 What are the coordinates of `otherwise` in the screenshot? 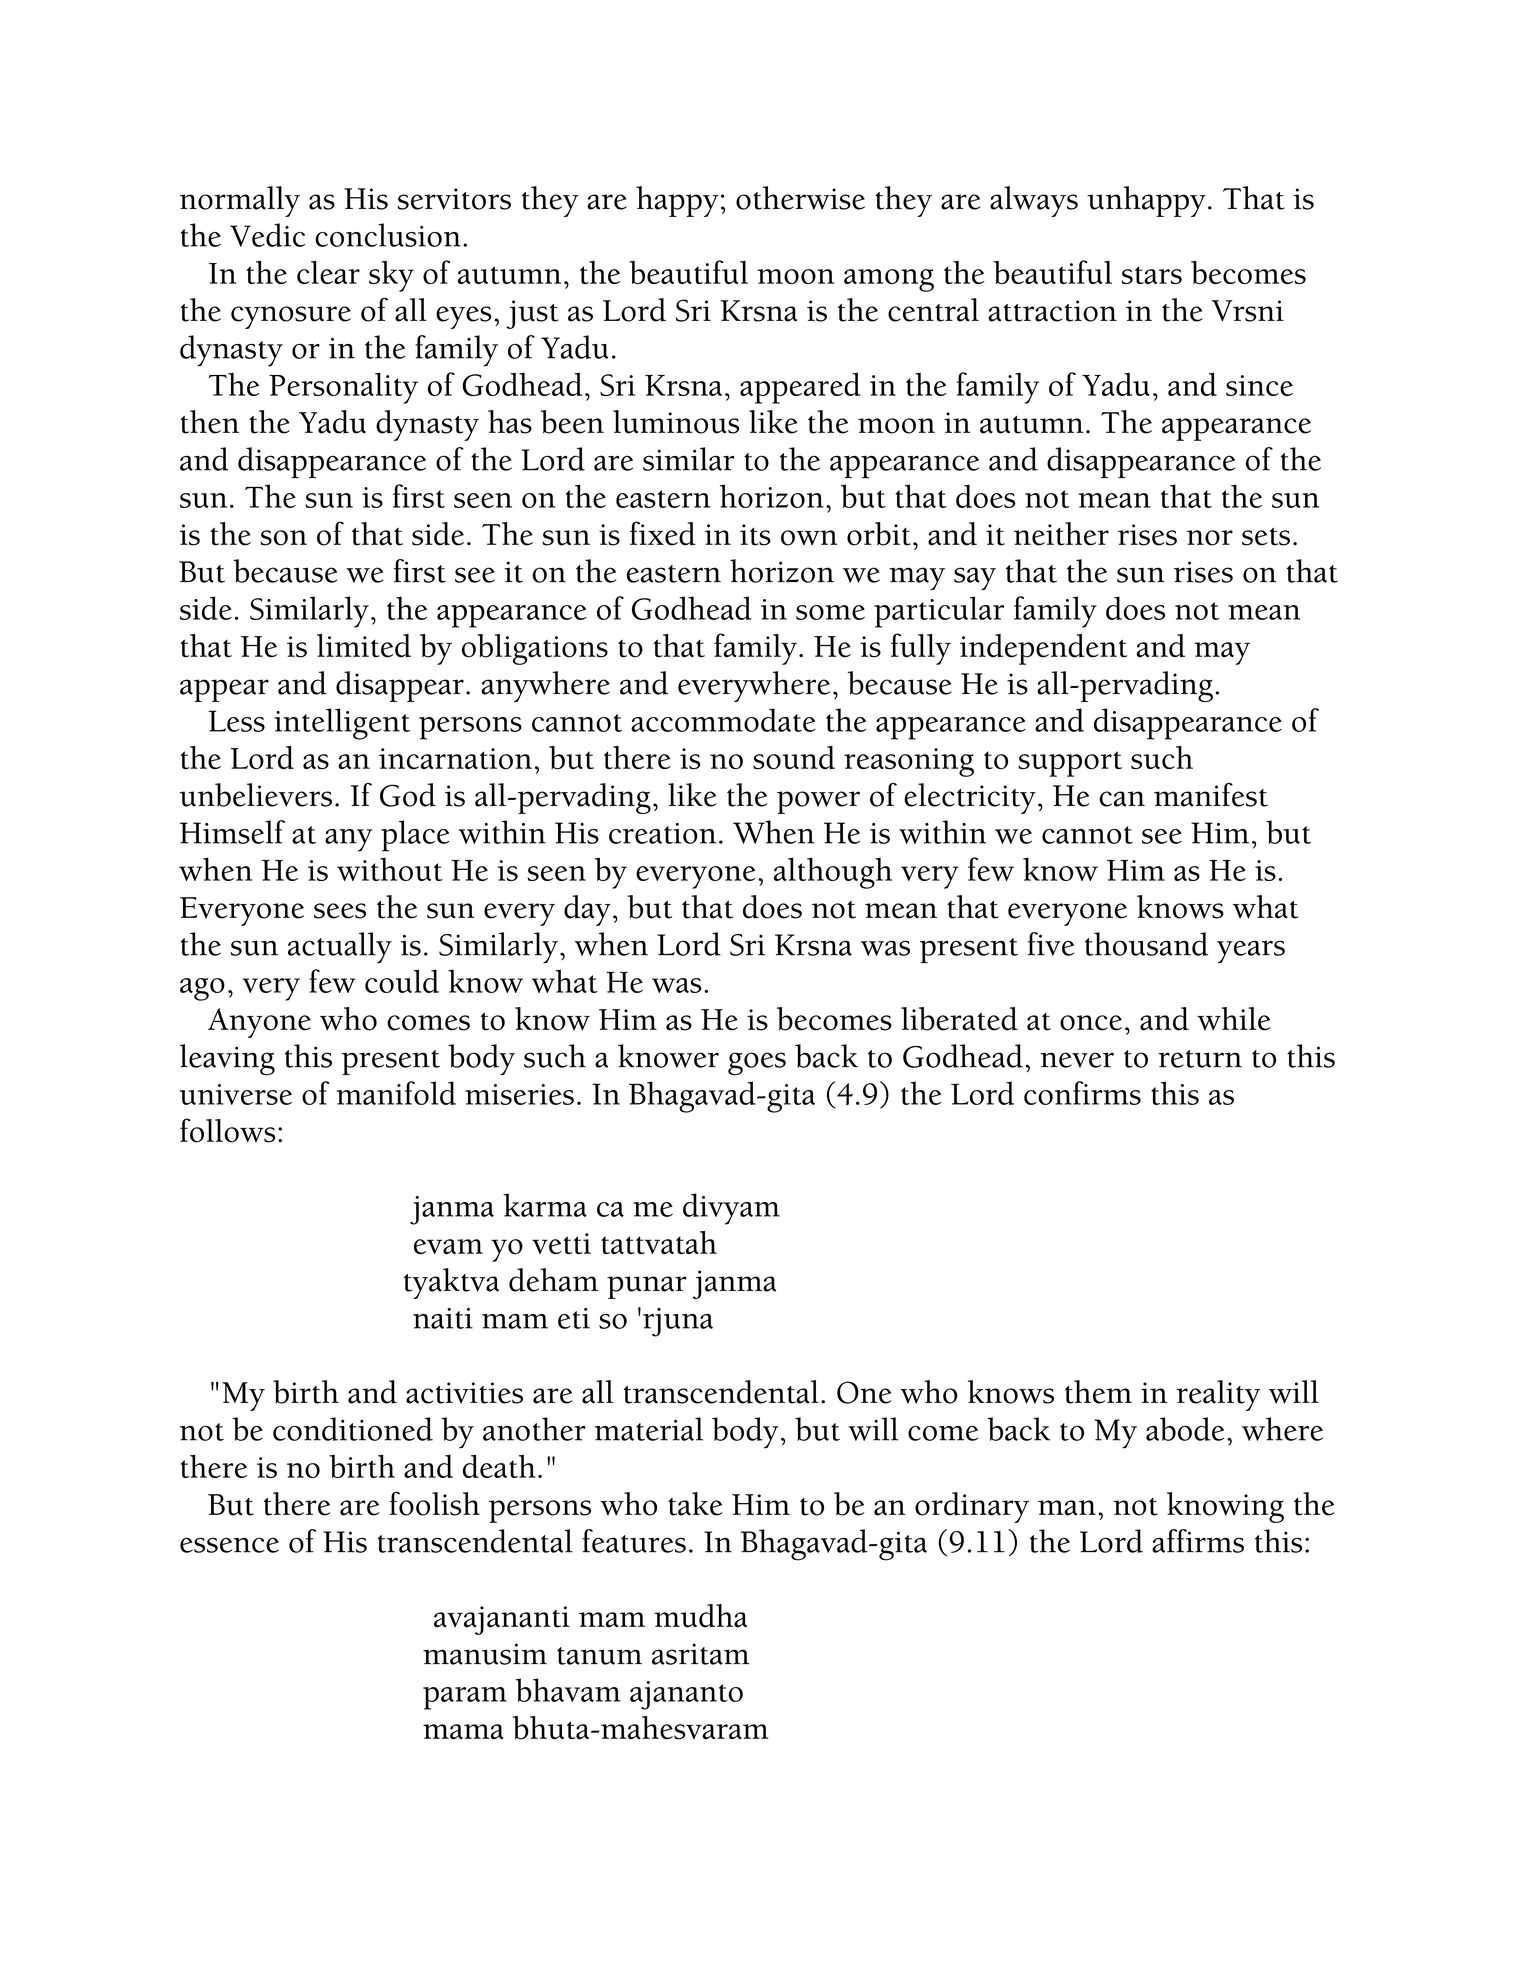 It's located at (800, 198).
